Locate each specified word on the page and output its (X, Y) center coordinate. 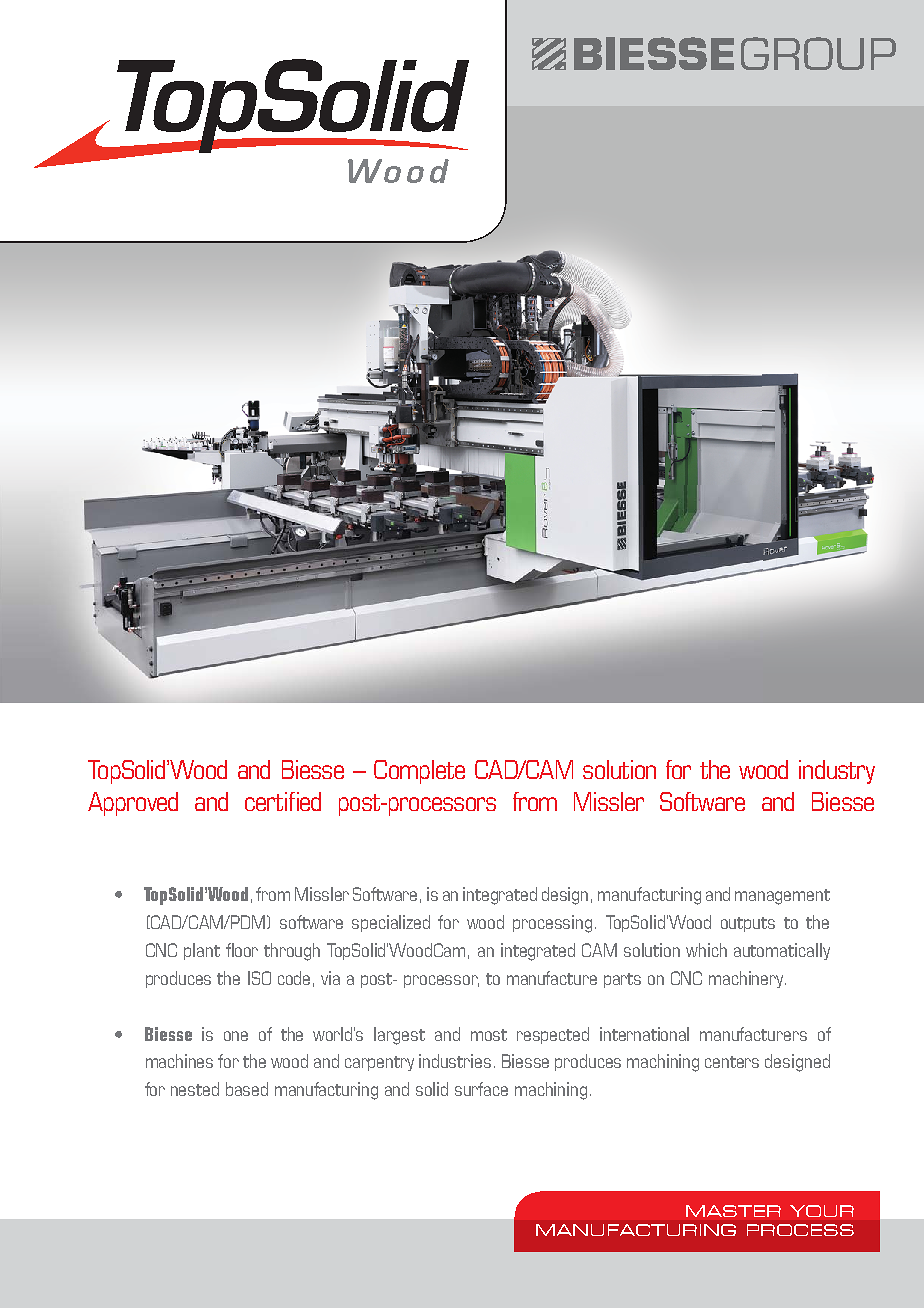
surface (481, 1089)
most (489, 1035)
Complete (419, 772)
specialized (391, 923)
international (644, 1034)
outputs (748, 924)
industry (837, 772)
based (247, 1089)
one (236, 1036)
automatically (782, 951)
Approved (133, 804)
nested (195, 1089)
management (782, 897)
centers (732, 1062)
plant (202, 951)
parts (622, 980)
